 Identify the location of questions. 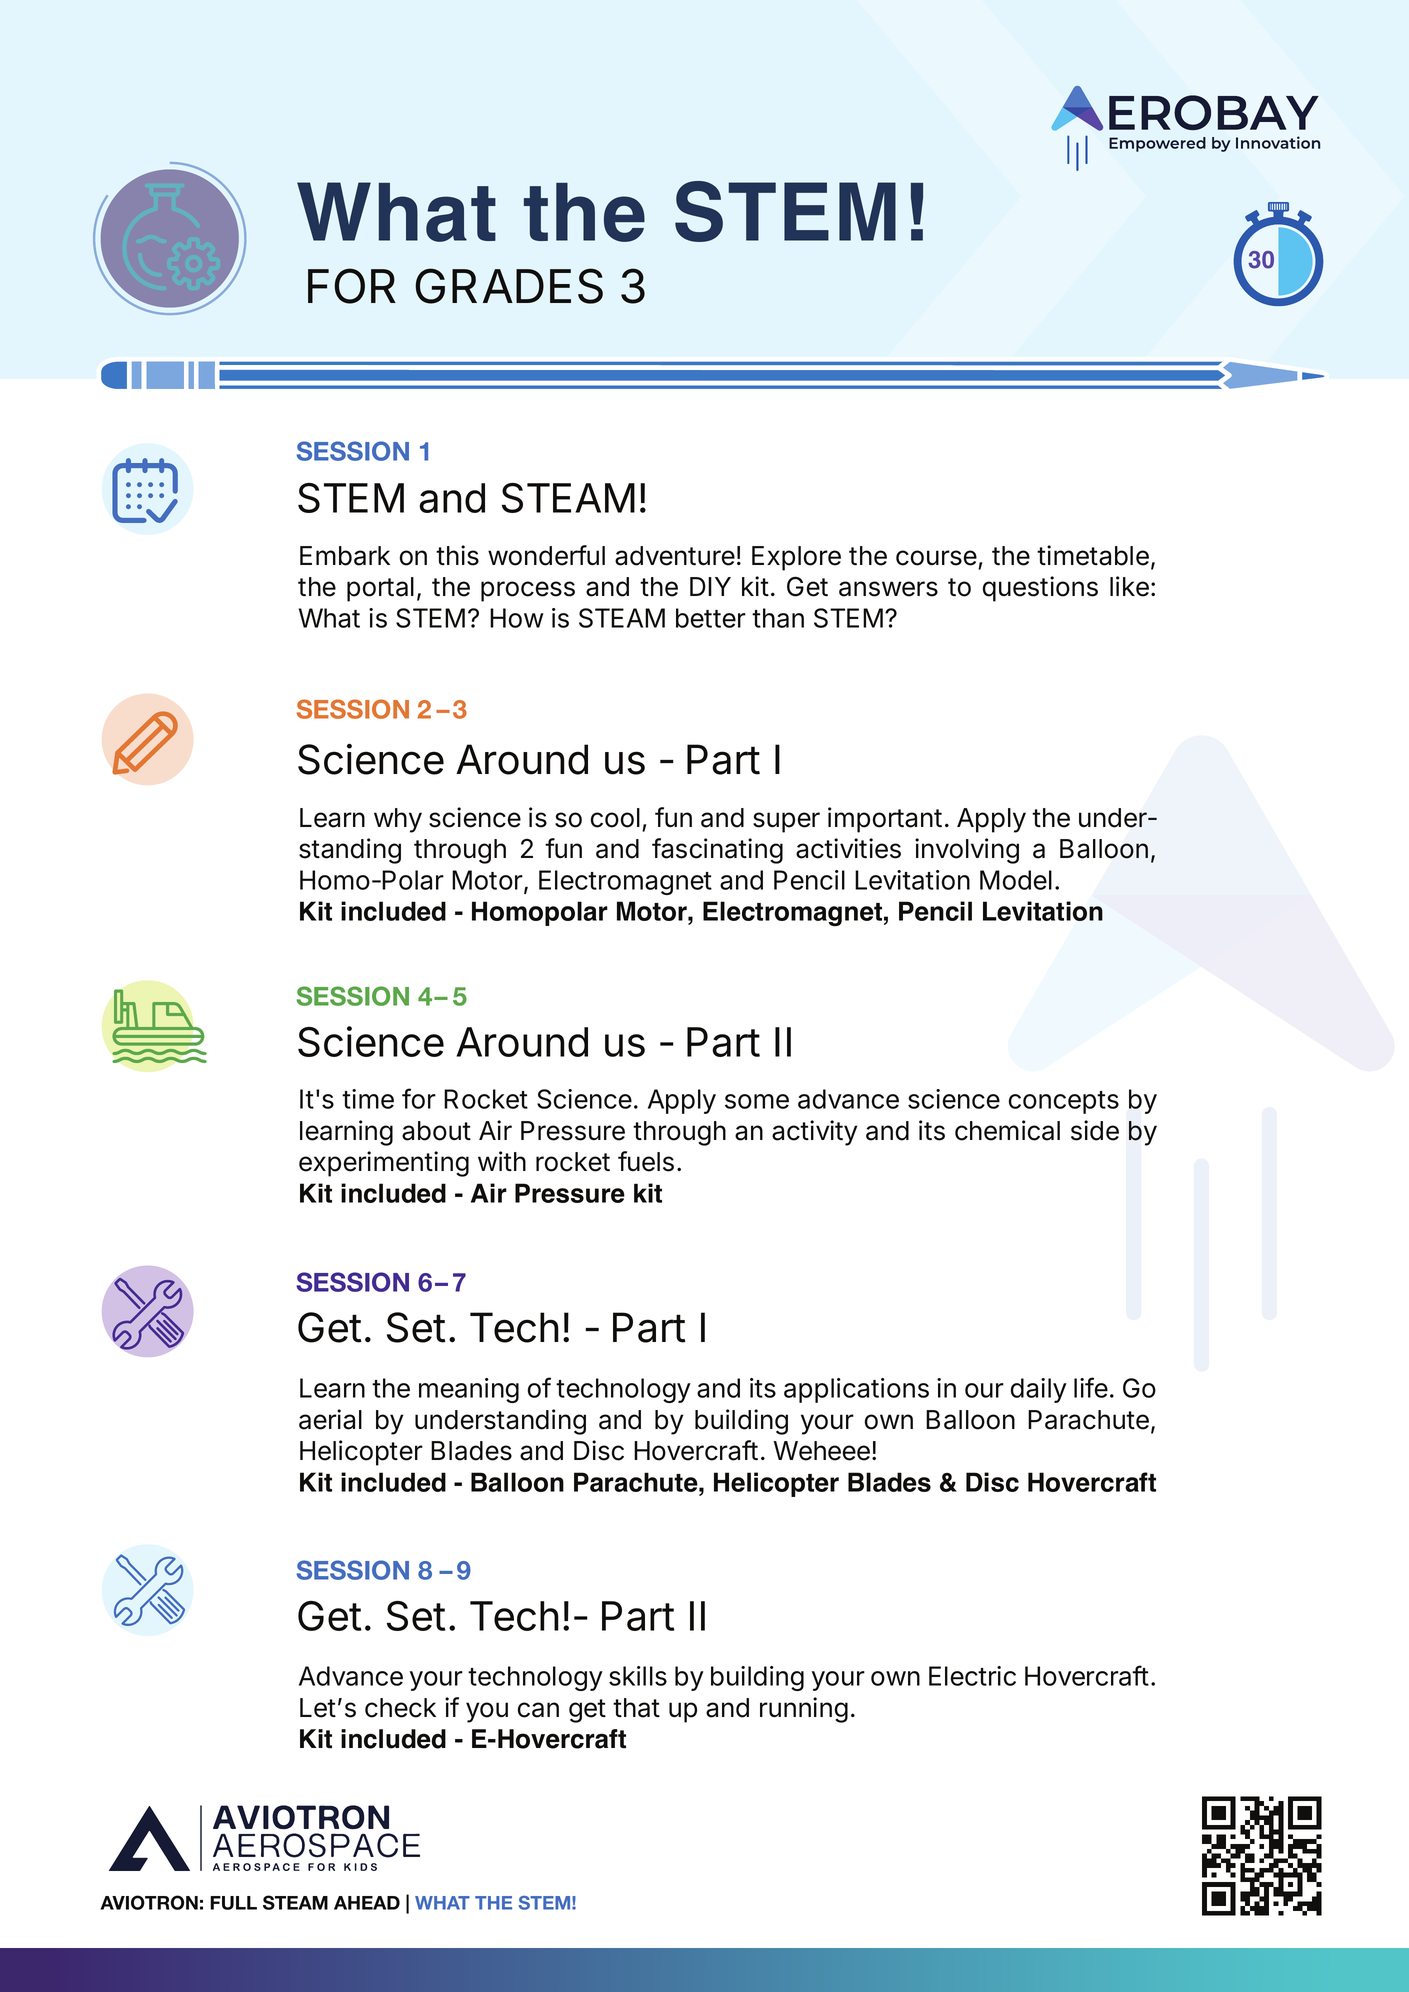
(1040, 589).
